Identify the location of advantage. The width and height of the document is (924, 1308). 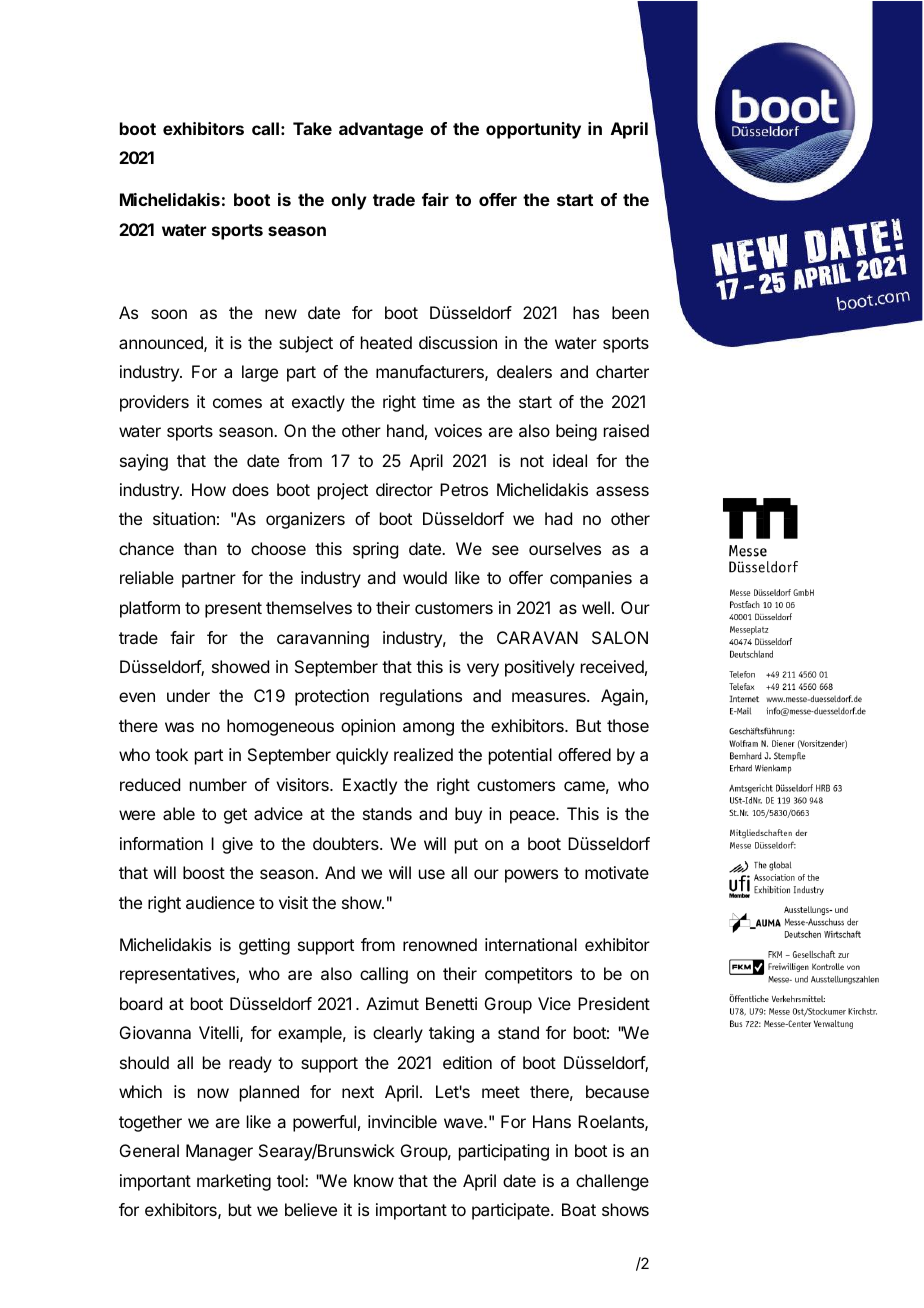
(381, 130).
